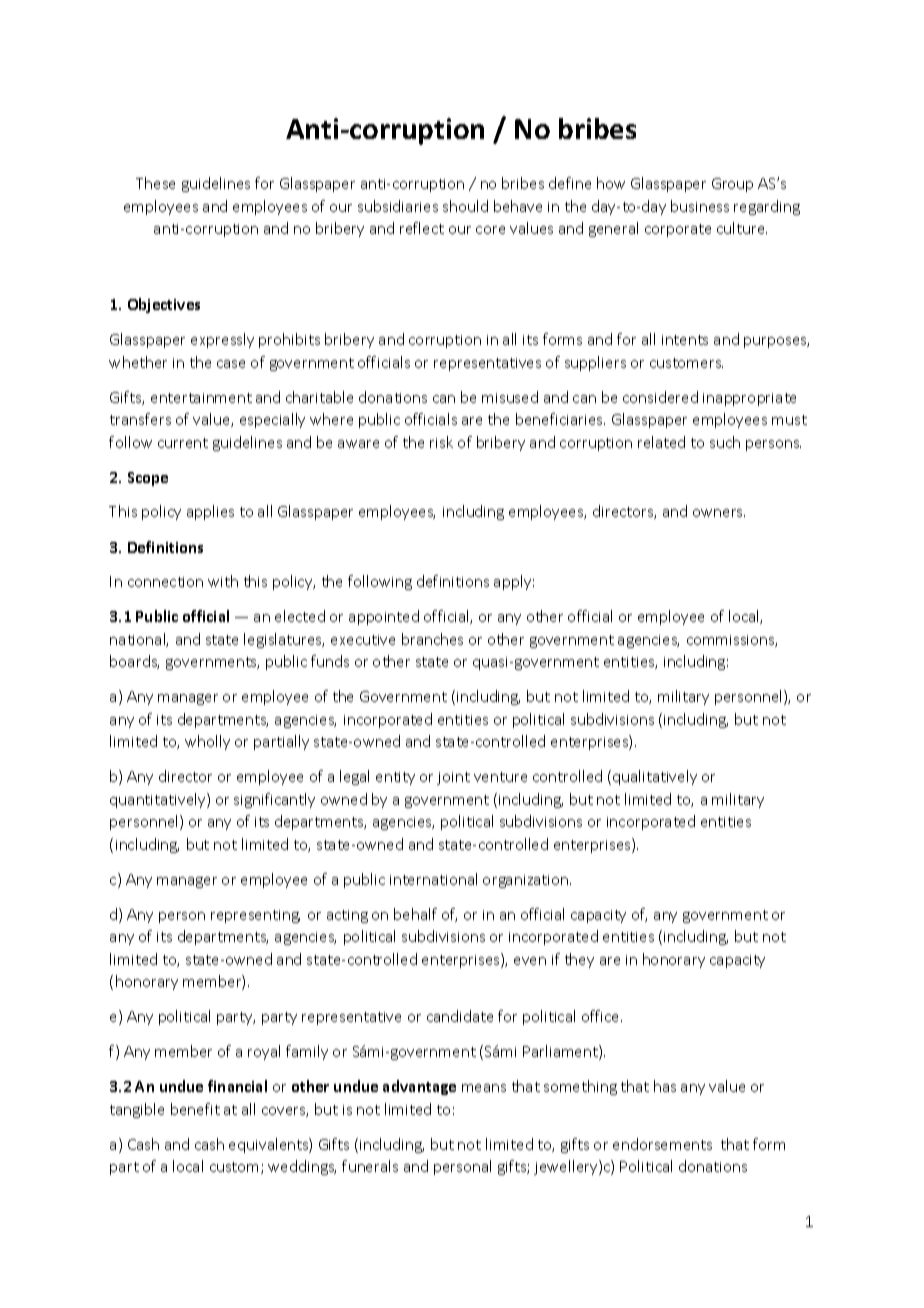 Image resolution: width=924 pixels, height=1308 pixels. What do you see at coordinates (432, 639) in the image?
I see `branches` at bounding box center [432, 639].
